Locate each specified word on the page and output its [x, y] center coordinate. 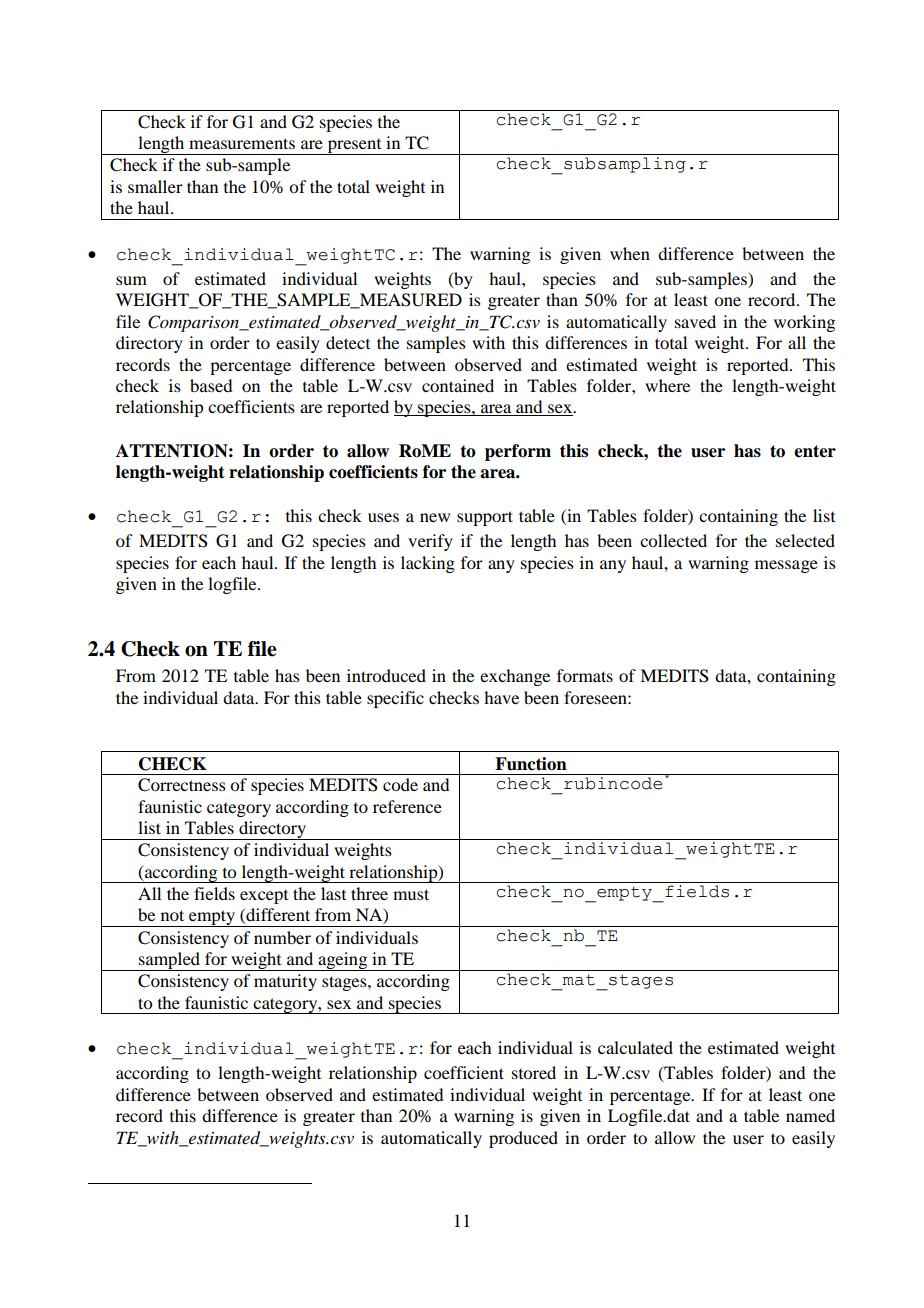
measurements [242, 143]
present [355, 147]
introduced [386, 675]
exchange [515, 677]
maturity [285, 982]
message [786, 566]
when [630, 253]
